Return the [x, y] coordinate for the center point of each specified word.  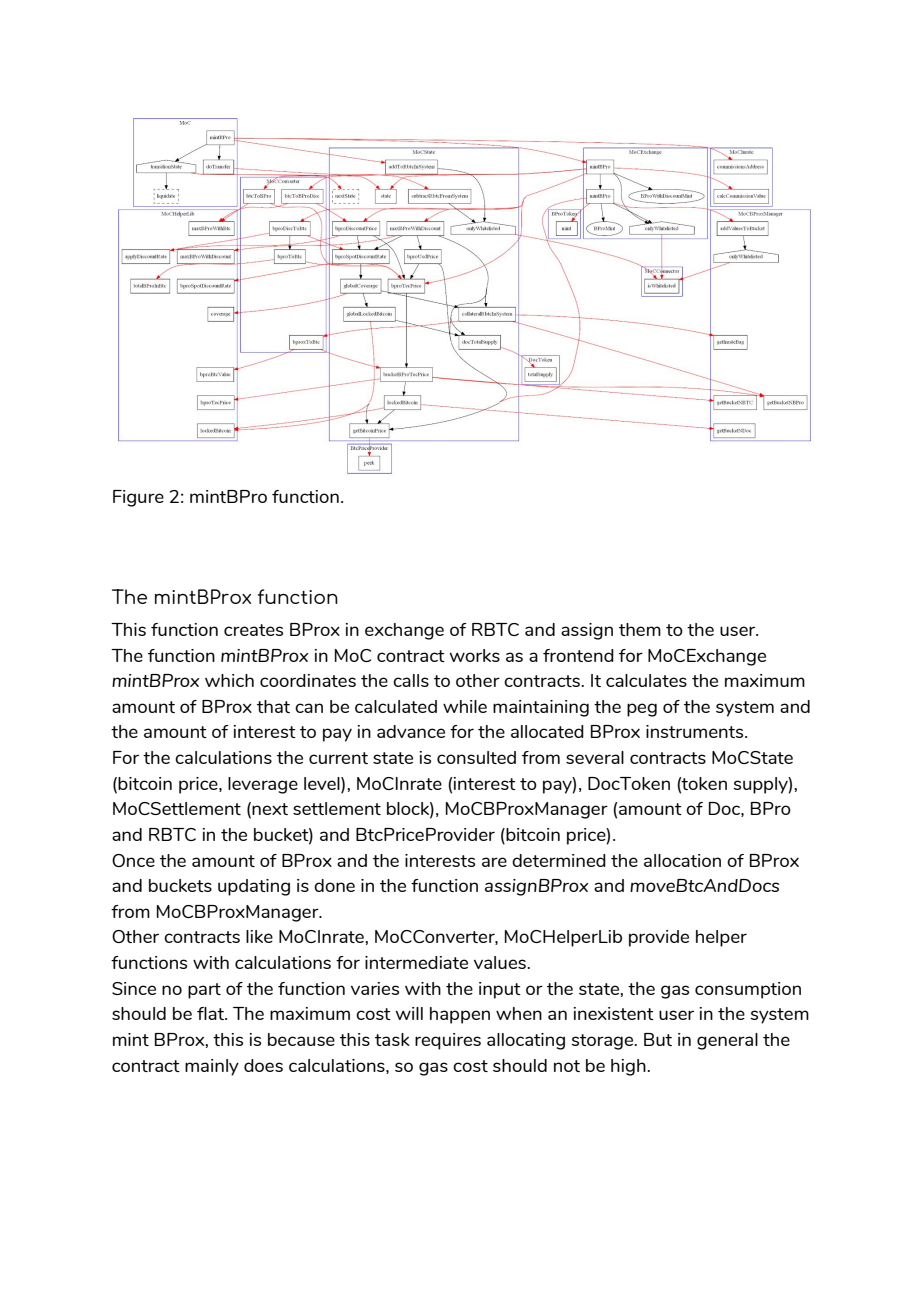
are [494, 862]
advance [411, 731]
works [475, 655]
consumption [748, 990]
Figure [138, 498]
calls [411, 680]
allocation [682, 860]
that [273, 706]
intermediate [416, 962]
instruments [696, 731]
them [640, 629]
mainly [212, 1067]
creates [253, 630]
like [259, 936]
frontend [578, 655]
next [270, 809]
